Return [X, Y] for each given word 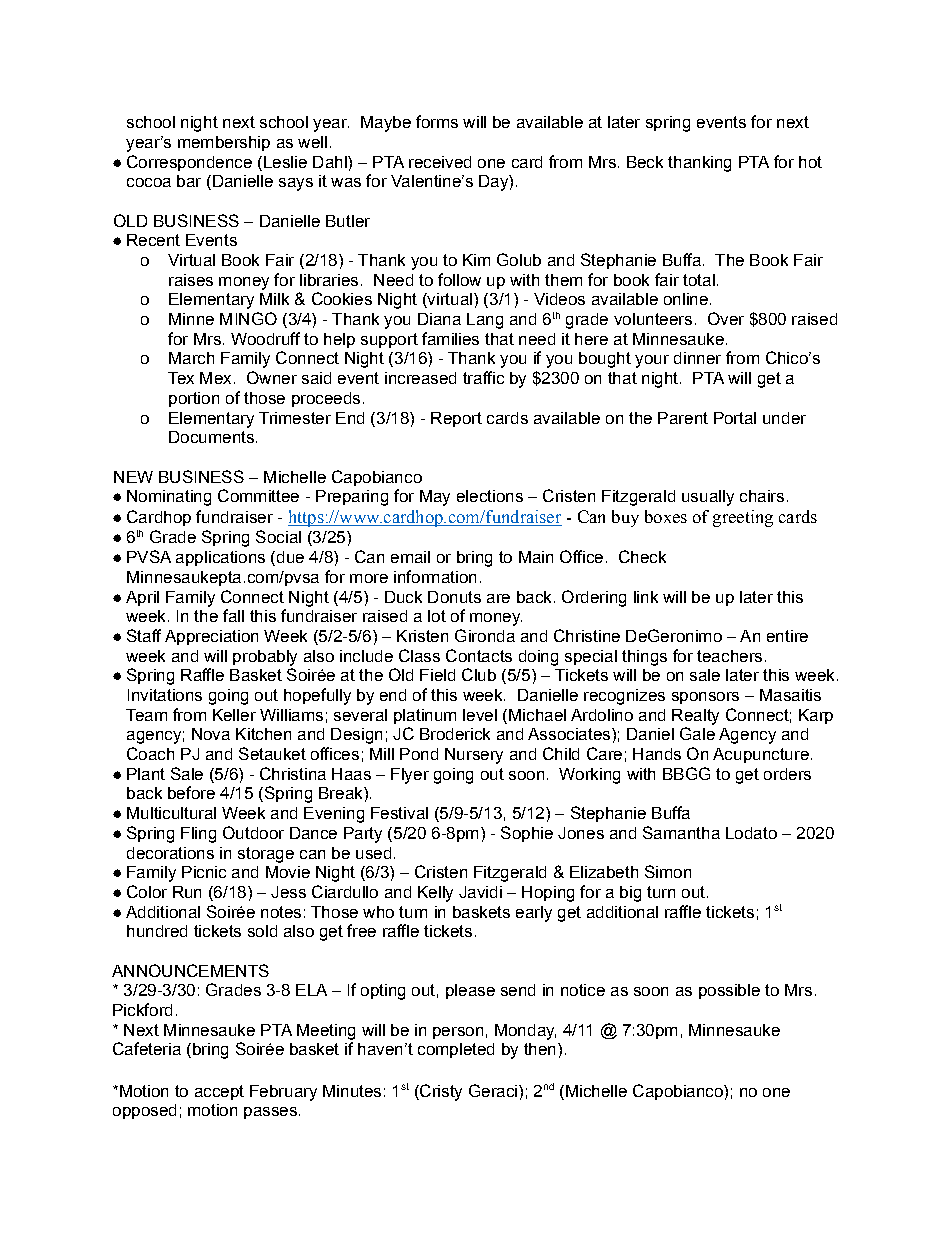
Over [726, 318]
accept [219, 1092]
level [480, 715]
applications [220, 558]
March [191, 358]
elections [490, 496]
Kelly [435, 894]
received [440, 162]
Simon [668, 871]
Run [187, 892]
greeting [743, 518]
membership [224, 143]
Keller [234, 715]
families [450, 338]
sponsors [705, 698]
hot [810, 162]
